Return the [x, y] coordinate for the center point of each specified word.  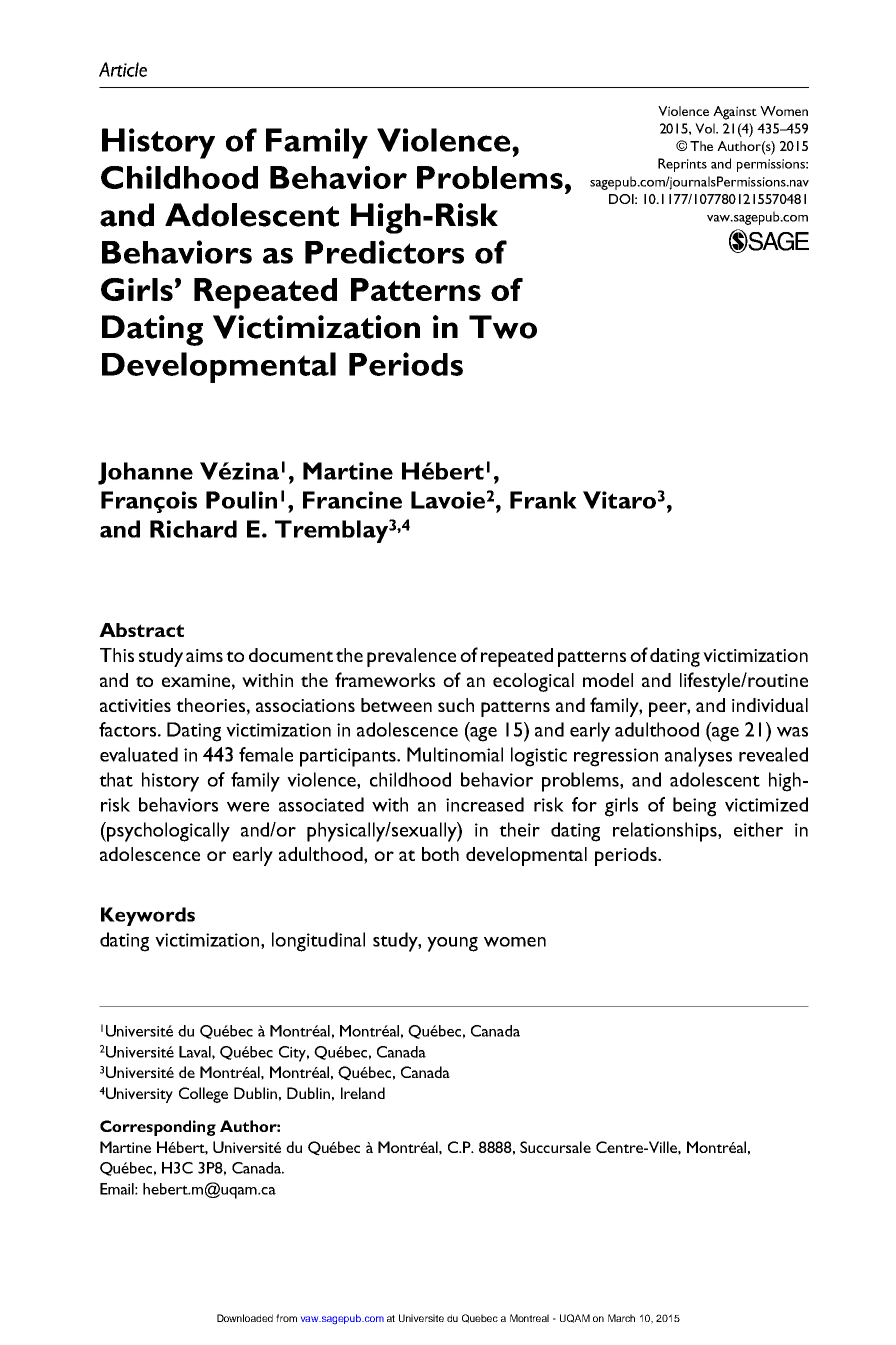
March [621, 1318]
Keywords [148, 916]
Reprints [682, 165]
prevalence [411, 657]
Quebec [480, 1318]
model [608, 680]
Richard [193, 529]
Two [503, 327]
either [758, 829]
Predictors [384, 252]
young [452, 944]
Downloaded [245, 1318]
